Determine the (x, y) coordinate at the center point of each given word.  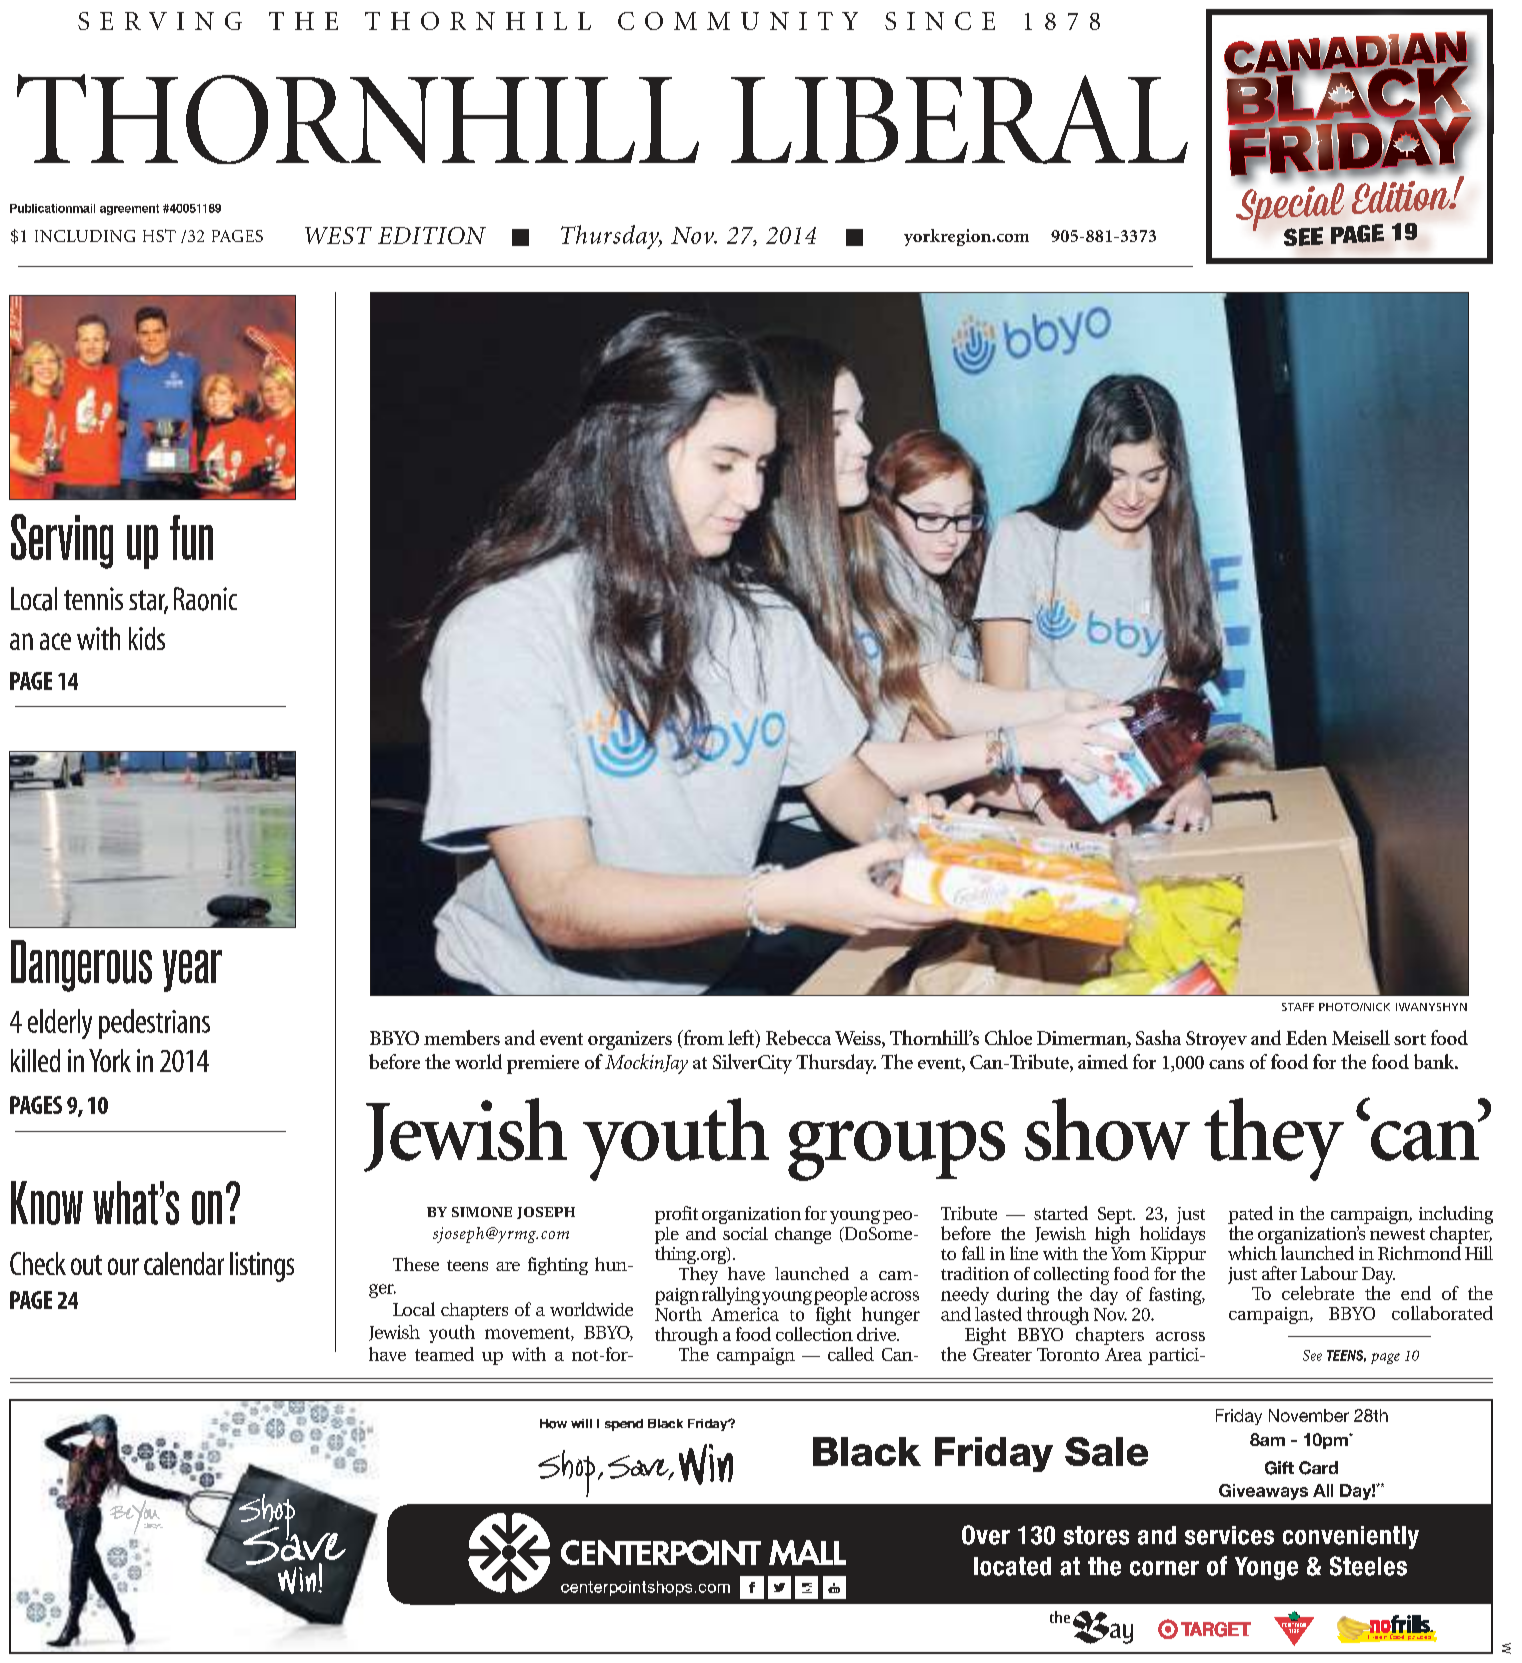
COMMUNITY (738, 21)
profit (676, 1215)
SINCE (940, 21)
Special (1291, 206)
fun (191, 537)
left (742, 1039)
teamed (444, 1354)
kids (147, 638)
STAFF (1298, 1007)
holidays (1172, 1235)
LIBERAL (959, 119)
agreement (129, 209)
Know (47, 1203)
